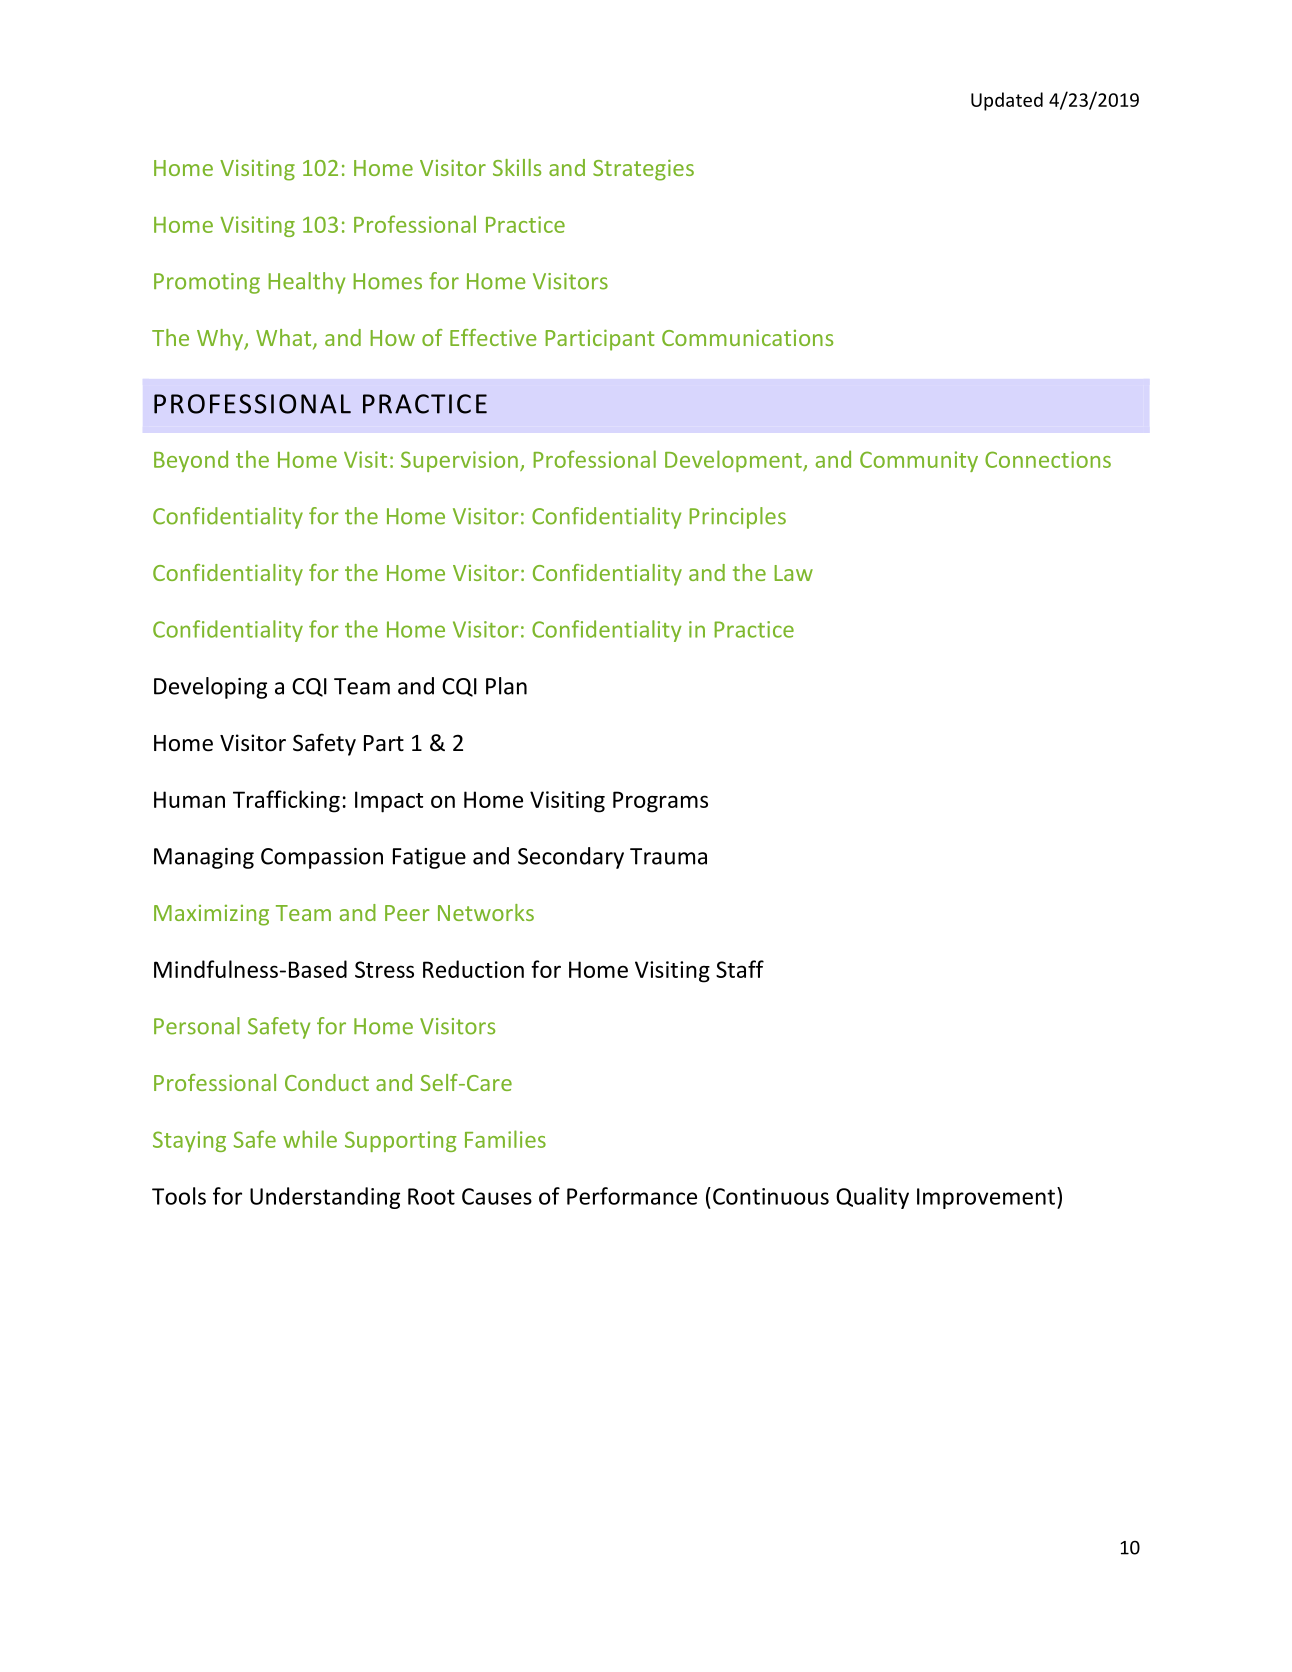  Describe the element at coordinates (632, 1196) in the document. I see `Performance` at that location.
